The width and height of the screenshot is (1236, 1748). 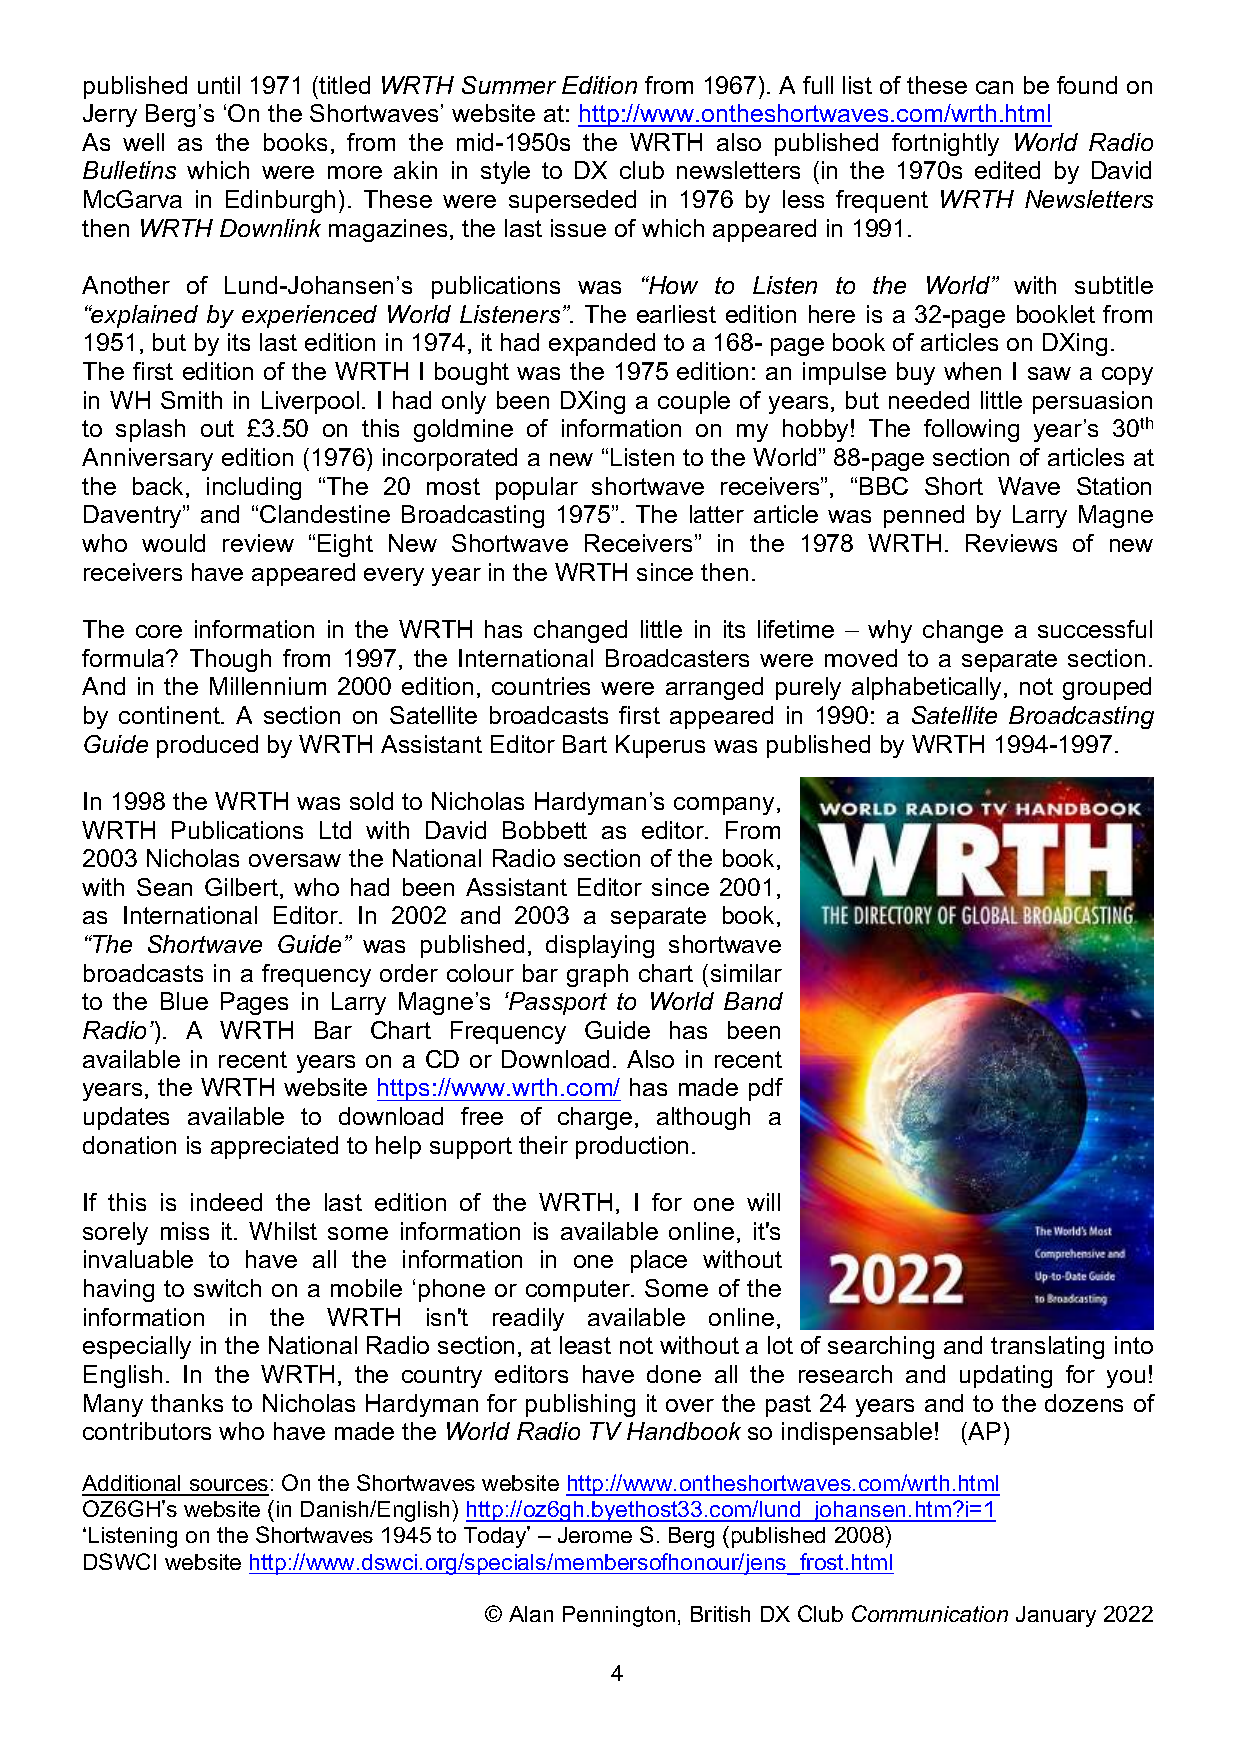 I want to click on contributors, so click(x=147, y=1431).
